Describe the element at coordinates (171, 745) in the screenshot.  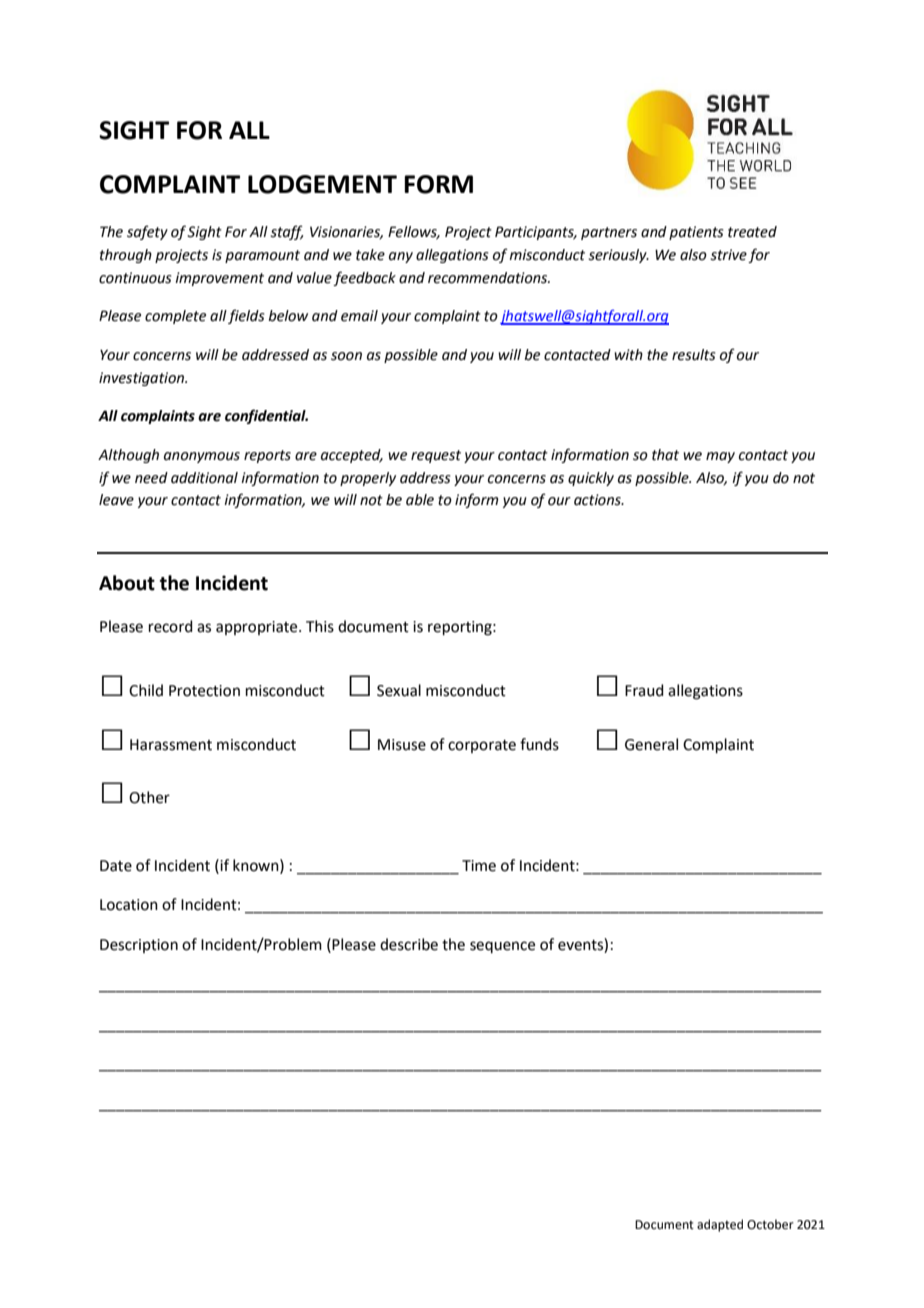
I see `Harassment` at that location.
